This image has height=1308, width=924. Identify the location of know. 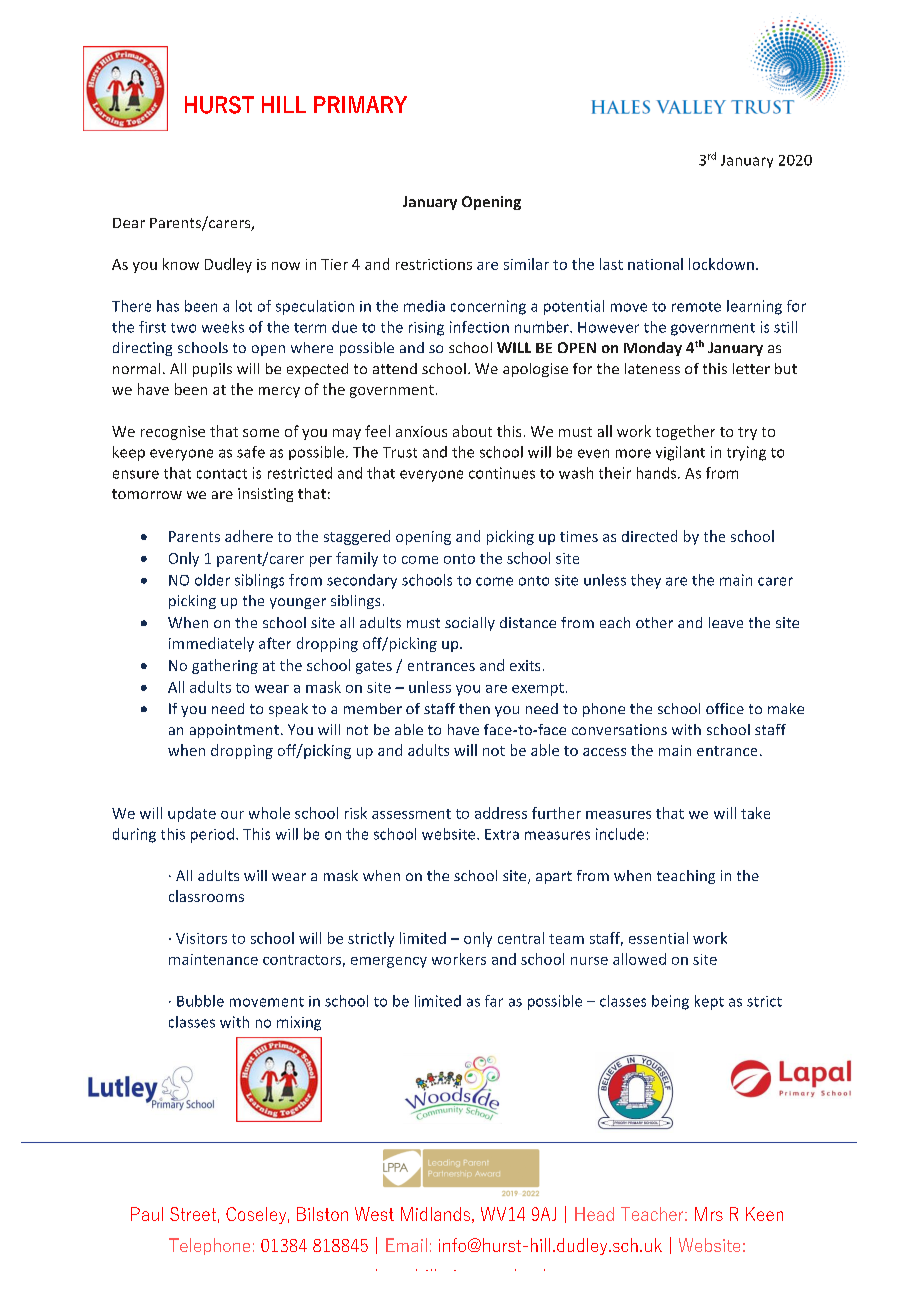
(181, 264).
